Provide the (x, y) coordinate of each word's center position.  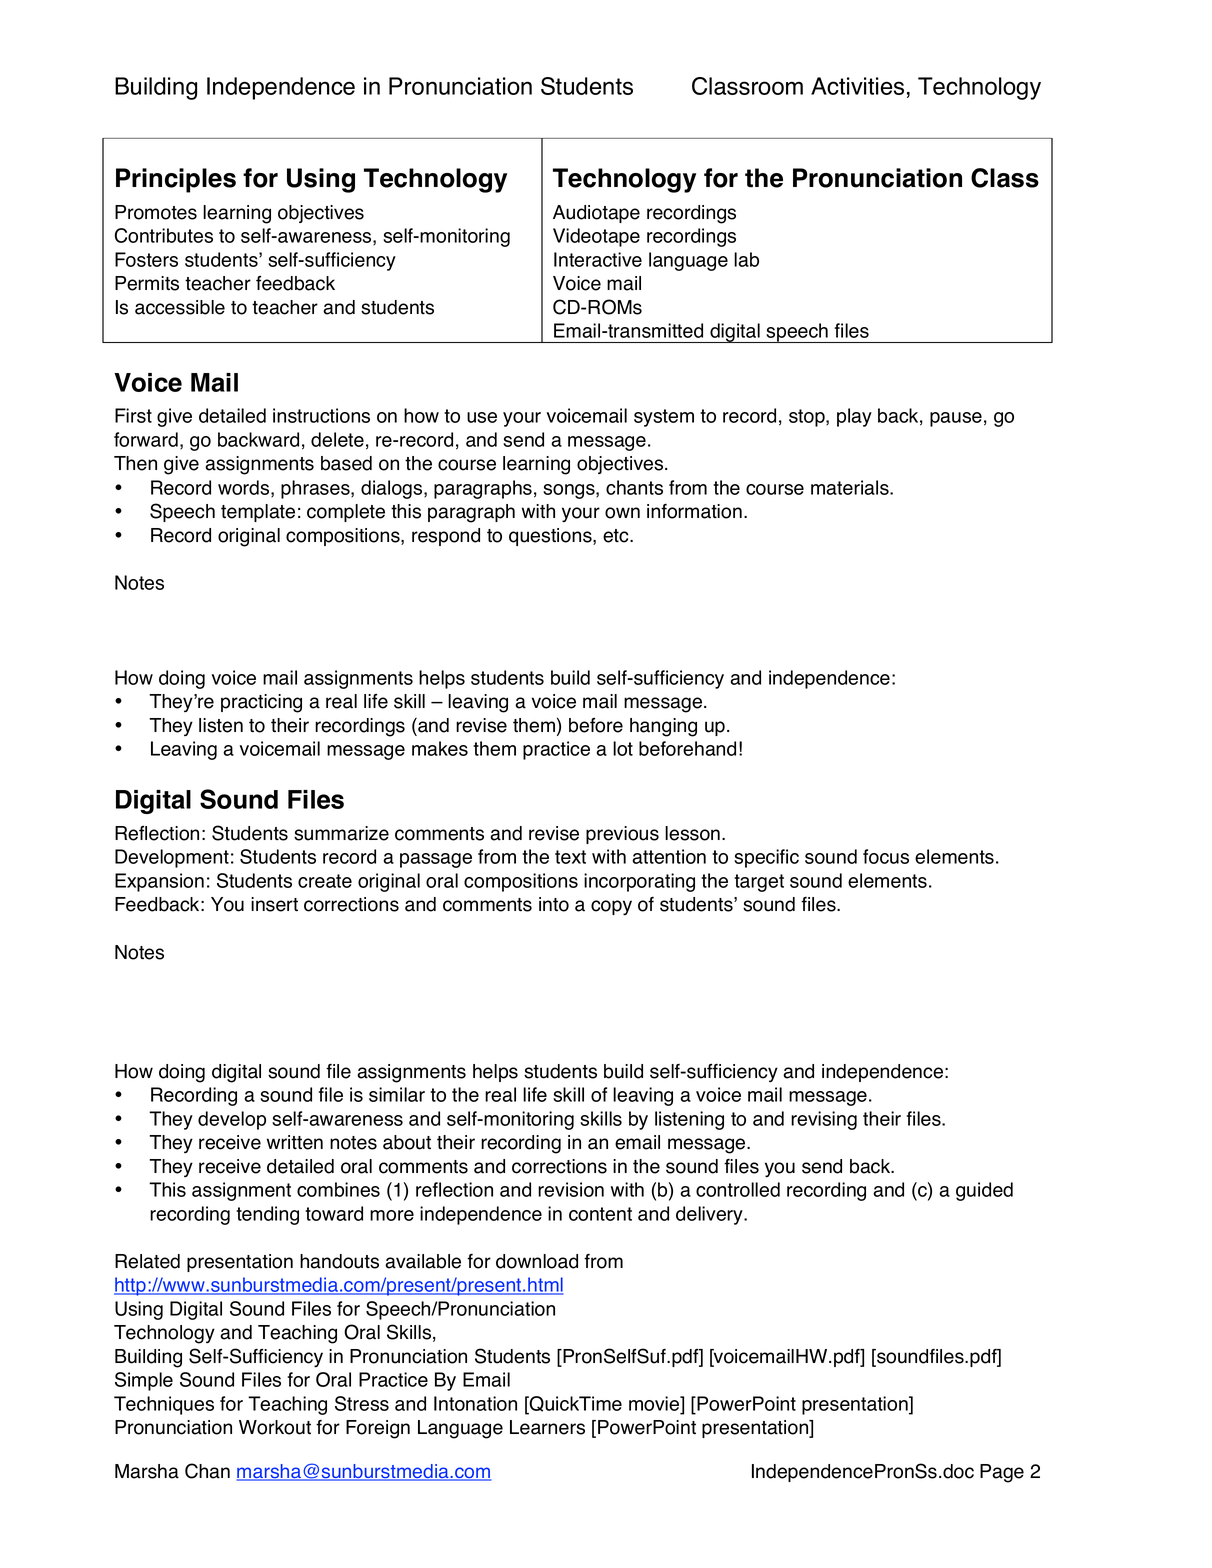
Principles (176, 180)
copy (611, 908)
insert (274, 904)
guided (984, 1191)
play (854, 417)
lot (623, 748)
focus (886, 856)
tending (267, 1215)
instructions (321, 415)
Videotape (596, 237)
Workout (275, 1427)
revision (571, 1189)
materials (851, 487)
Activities (857, 86)
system (664, 418)
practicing (261, 703)
